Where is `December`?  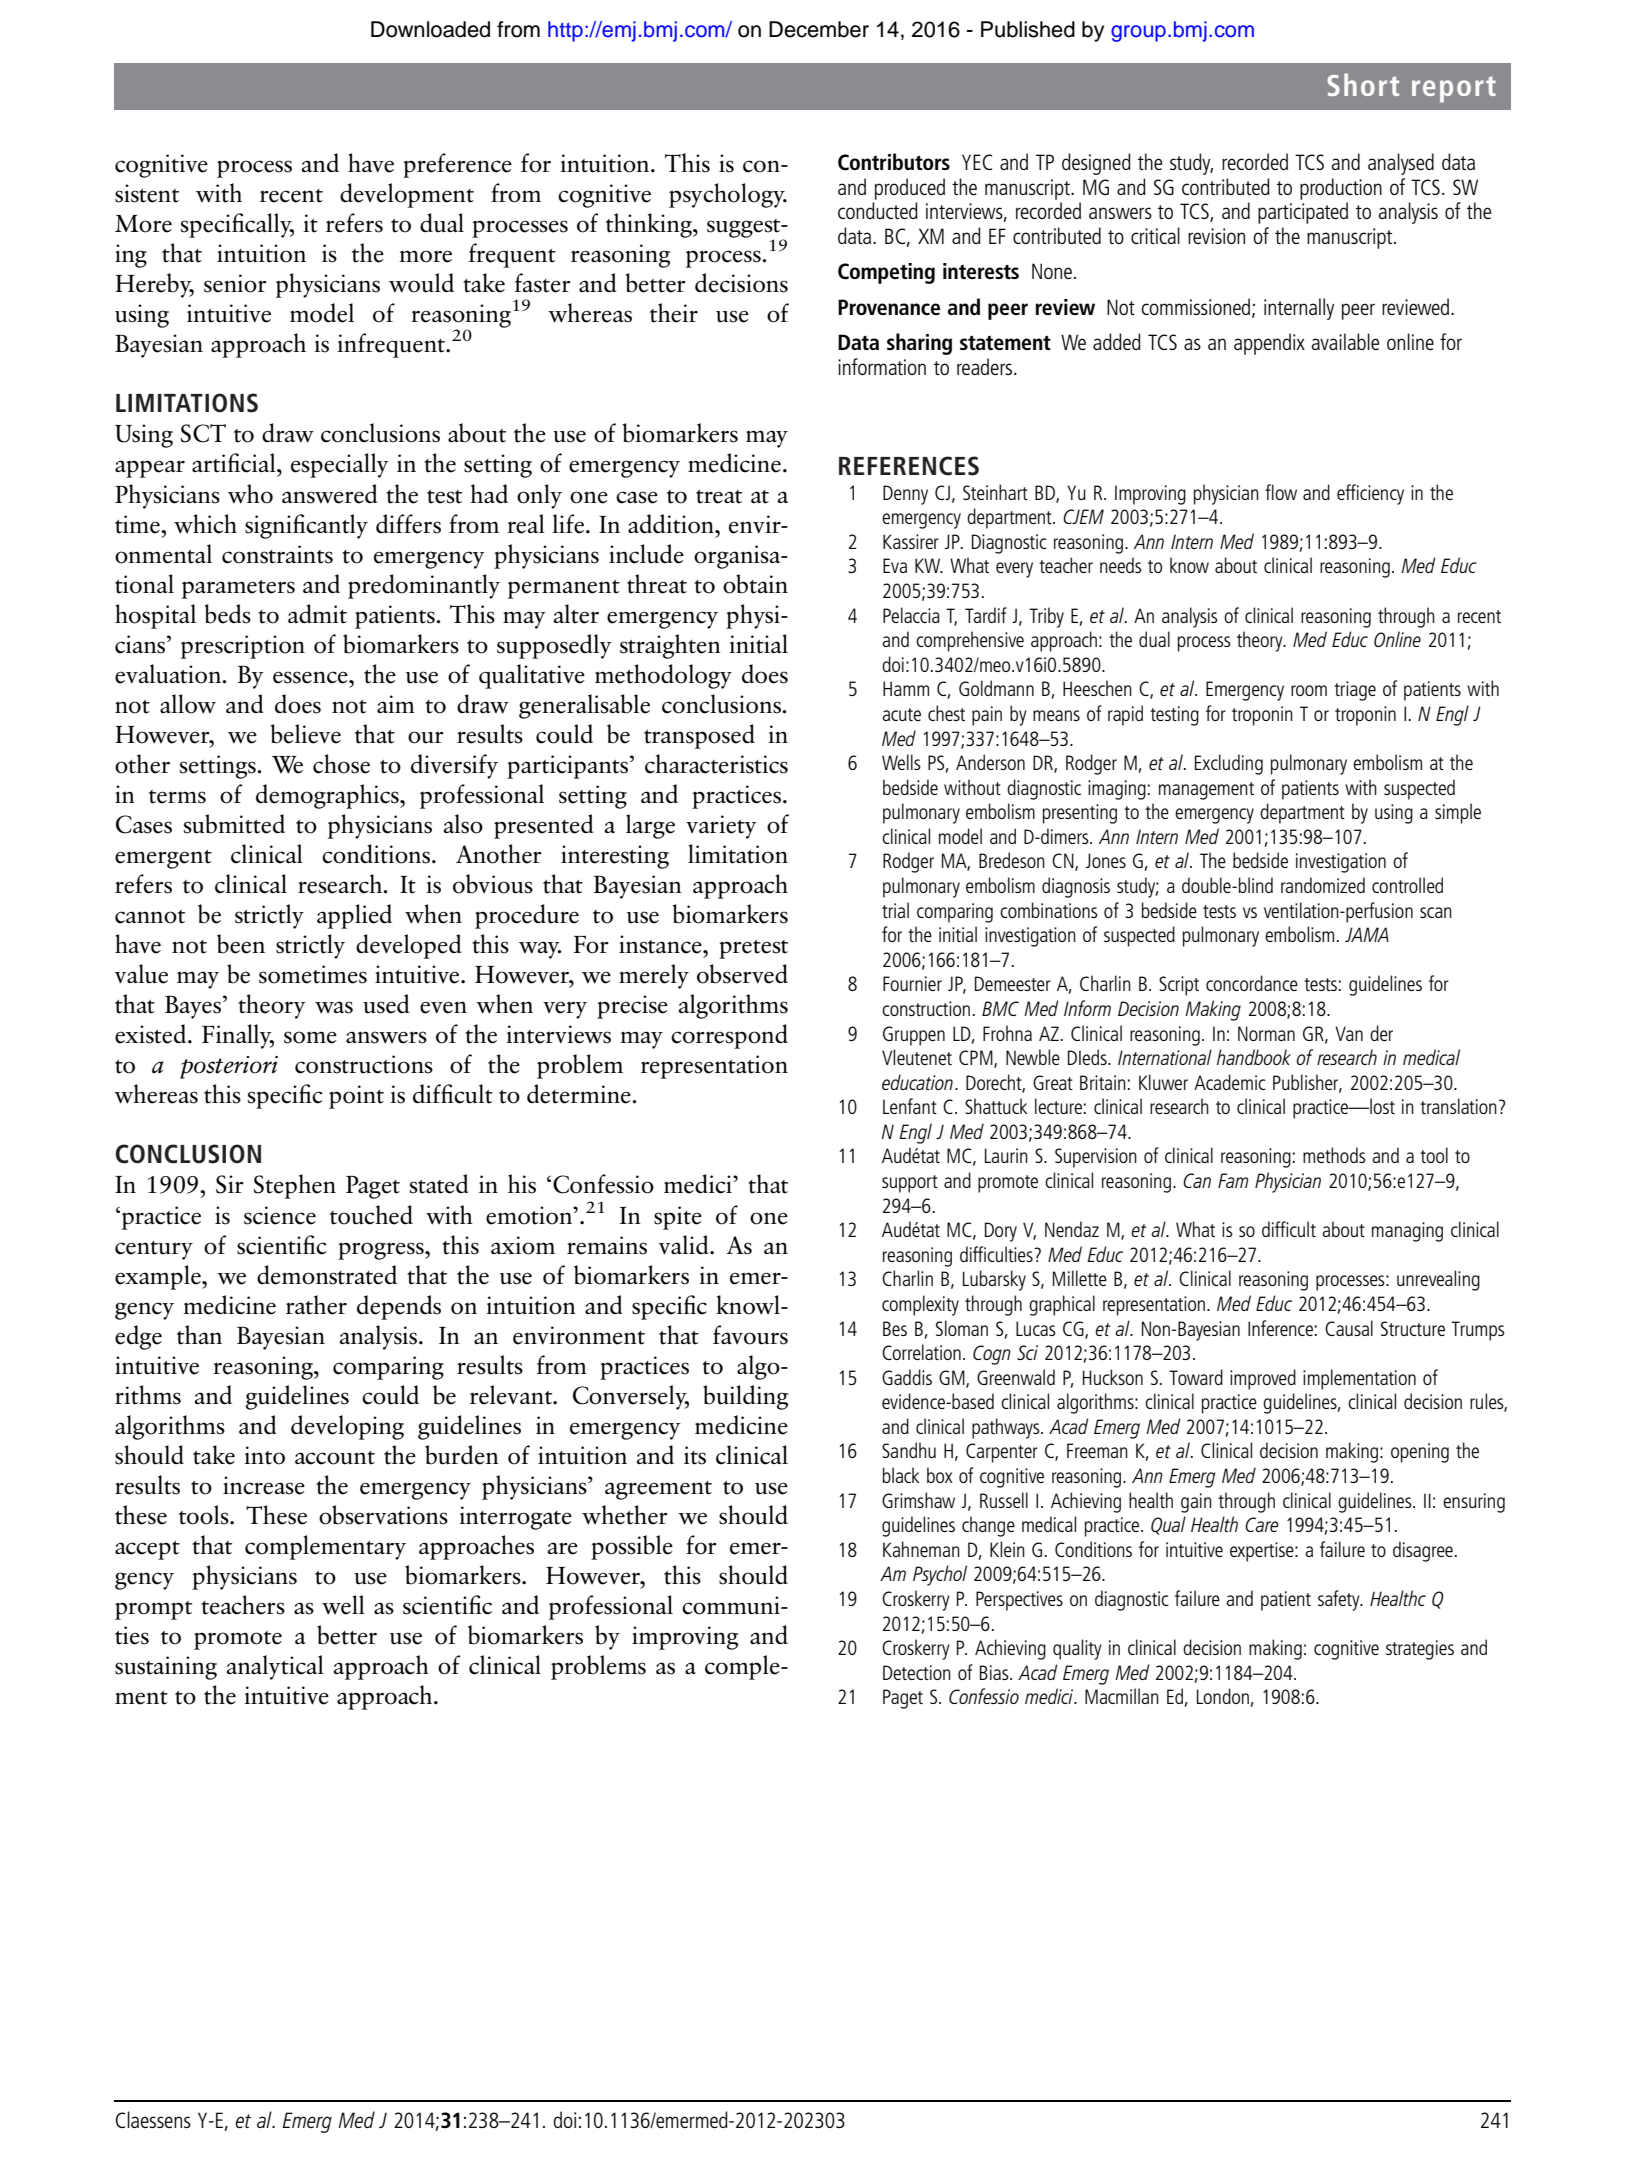
December is located at coordinates (819, 29).
